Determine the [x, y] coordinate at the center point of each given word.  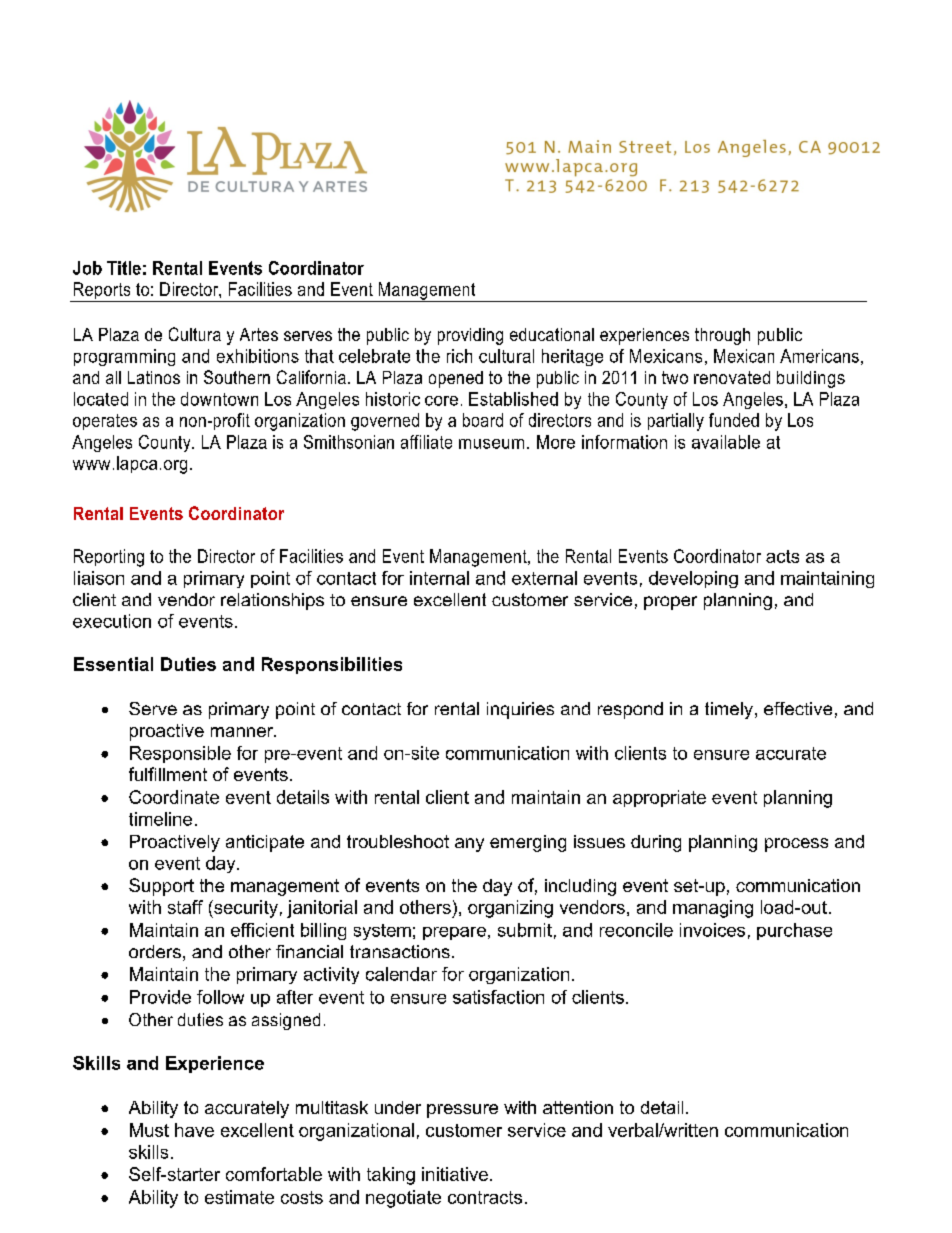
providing [470, 336]
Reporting [109, 558]
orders [155, 951]
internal [439, 578]
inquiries [520, 710]
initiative [455, 1174]
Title [124, 268]
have [194, 1130]
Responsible [180, 754]
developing [693, 579]
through [722, 336]
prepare [454, 933]
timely [729, 710]
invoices [712, 930]
